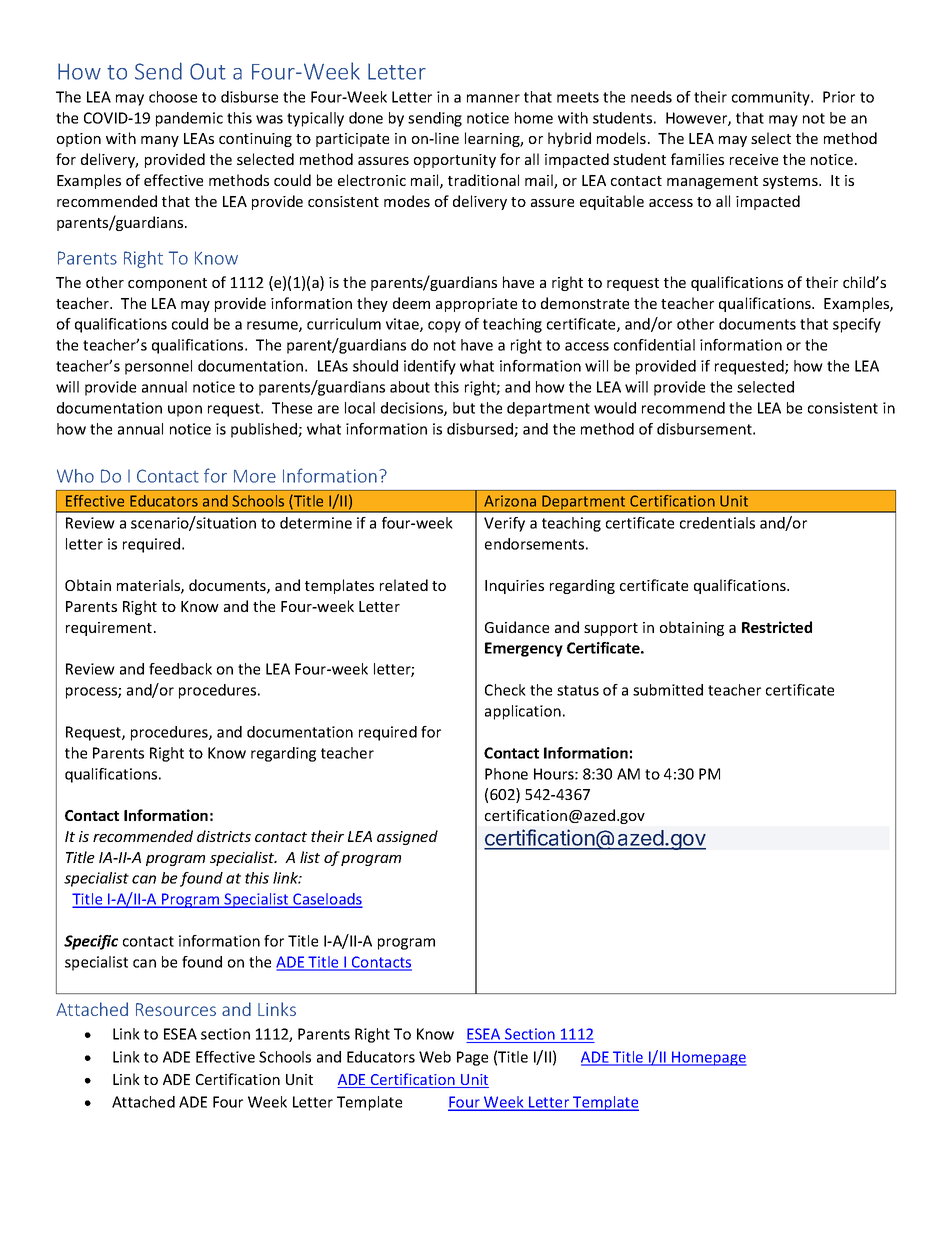  What do you see at coordinates (615, 408) in the screenshot?
I see `would` at bounding box center [615, 408].
